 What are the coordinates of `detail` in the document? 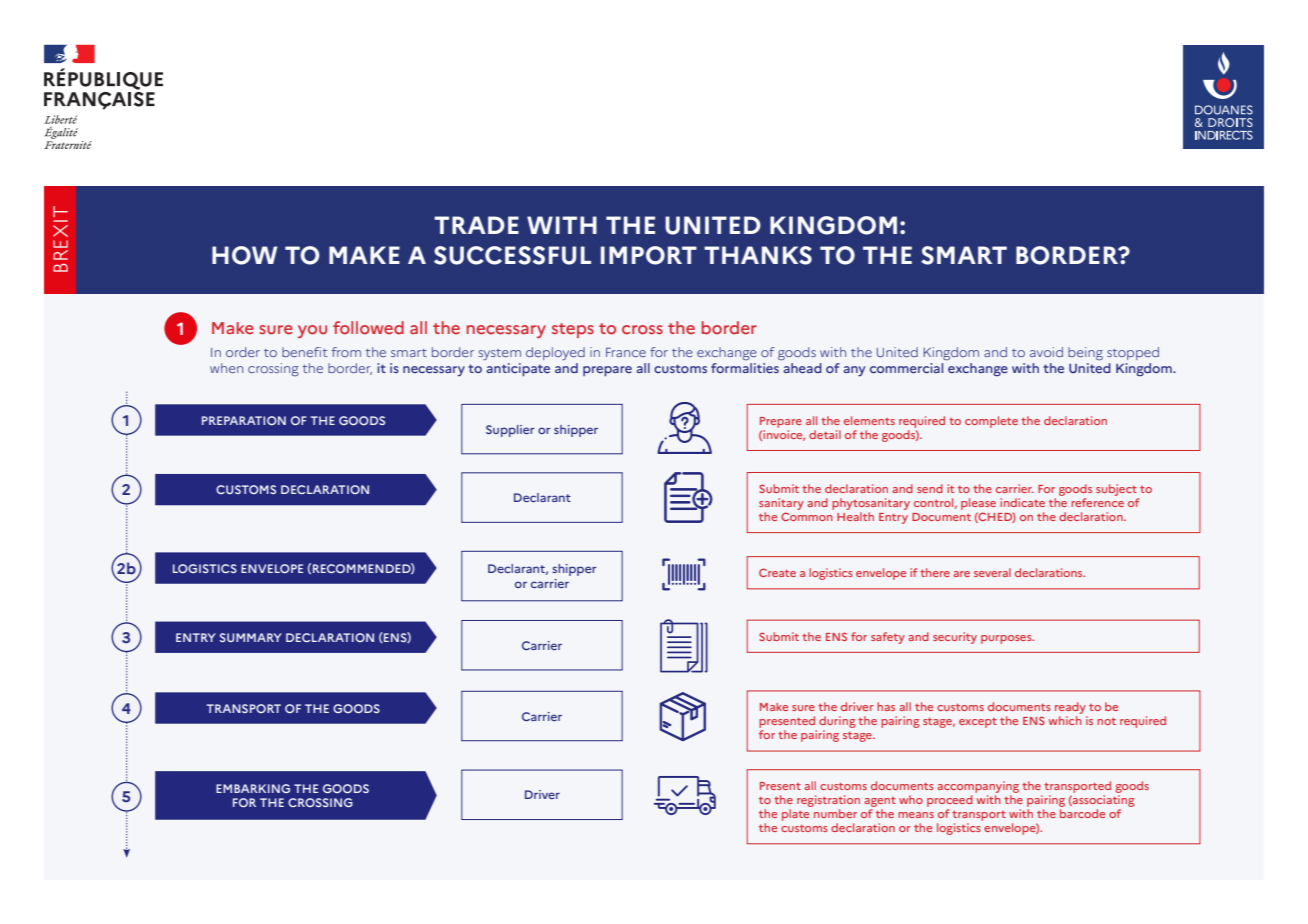 It's located at (825, 434).
